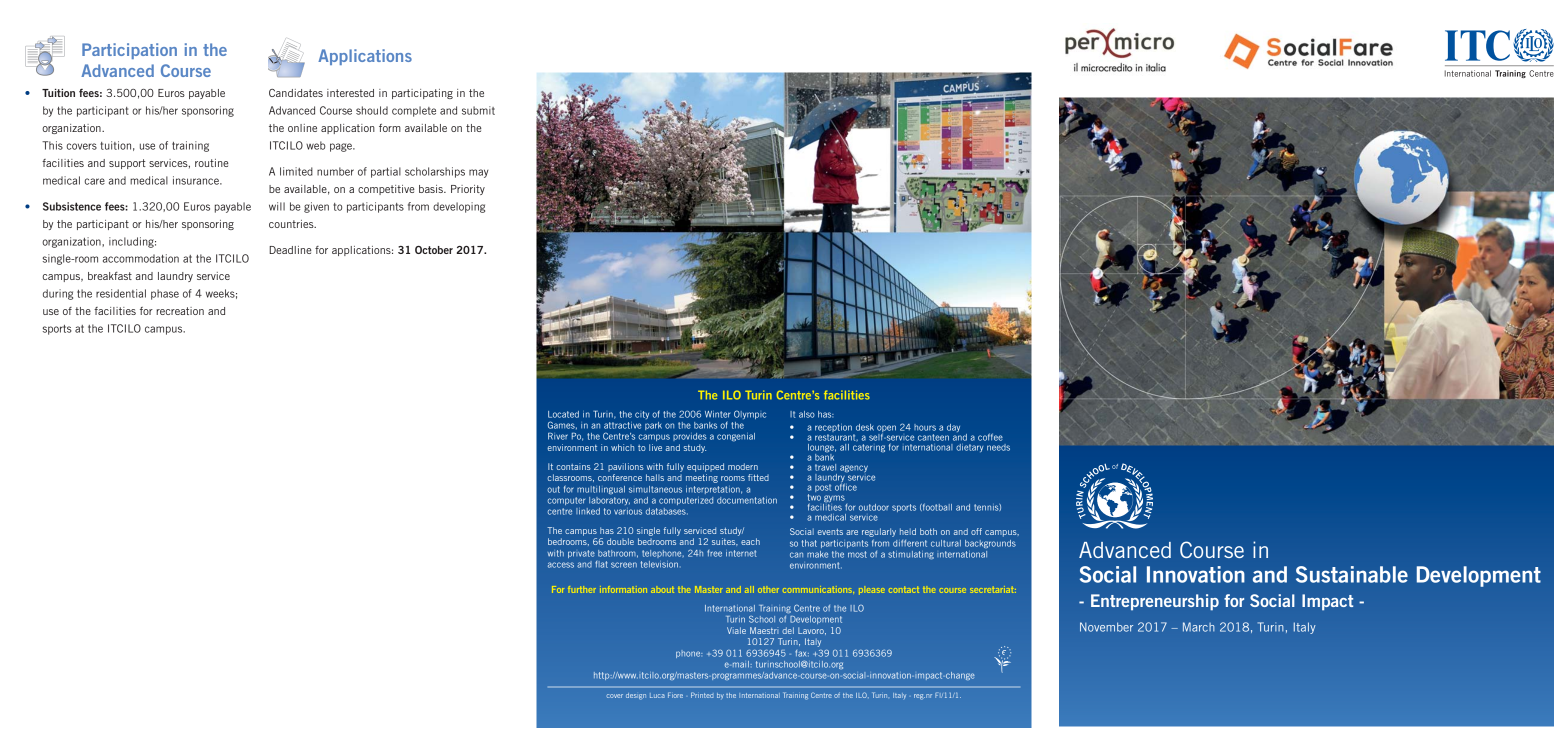 This document has width=1568, height=741. Describe the element at coordinates (129, 51) in the document. I see `Participation` at that location.
